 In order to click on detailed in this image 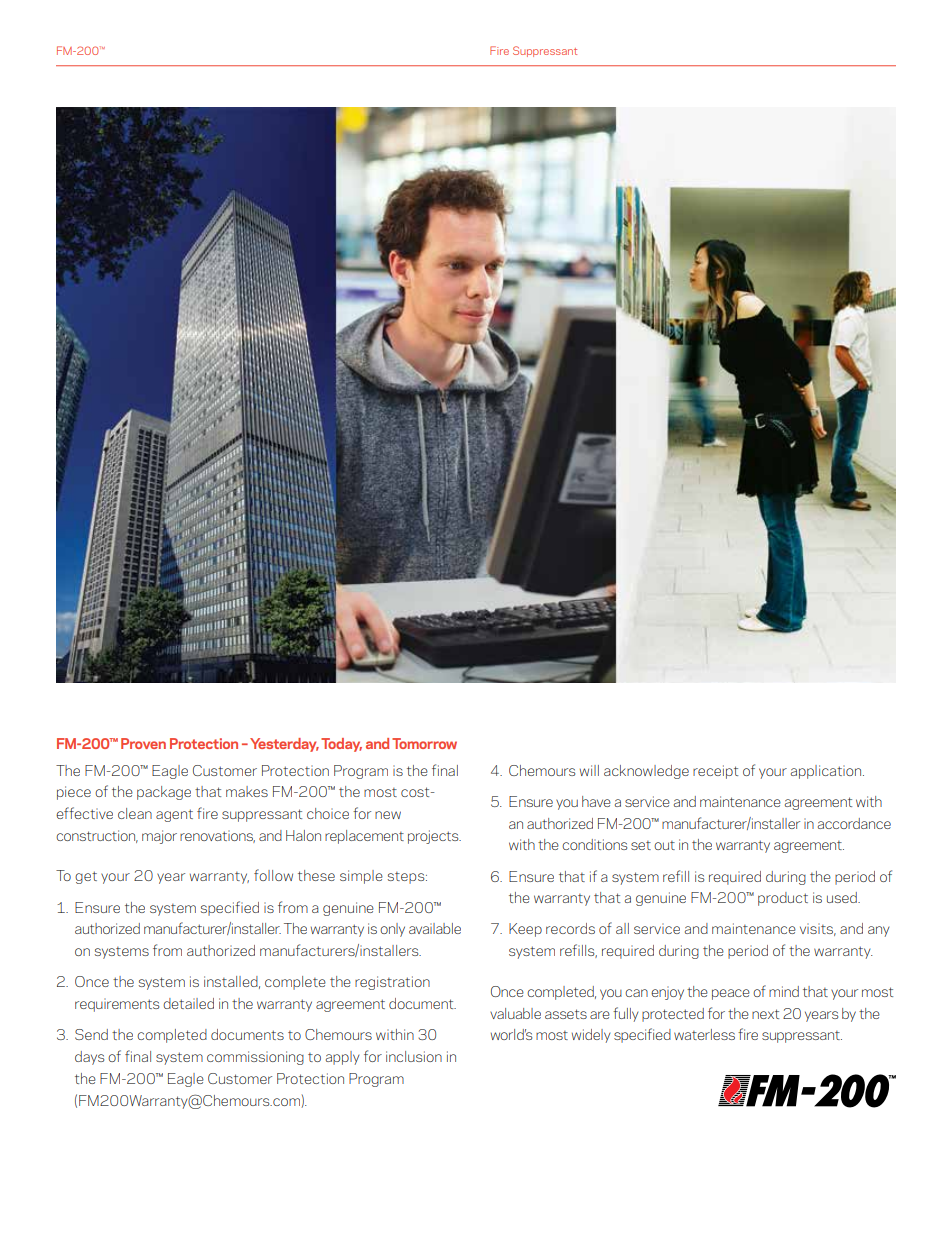, I will do `click(188, 1003)`.
